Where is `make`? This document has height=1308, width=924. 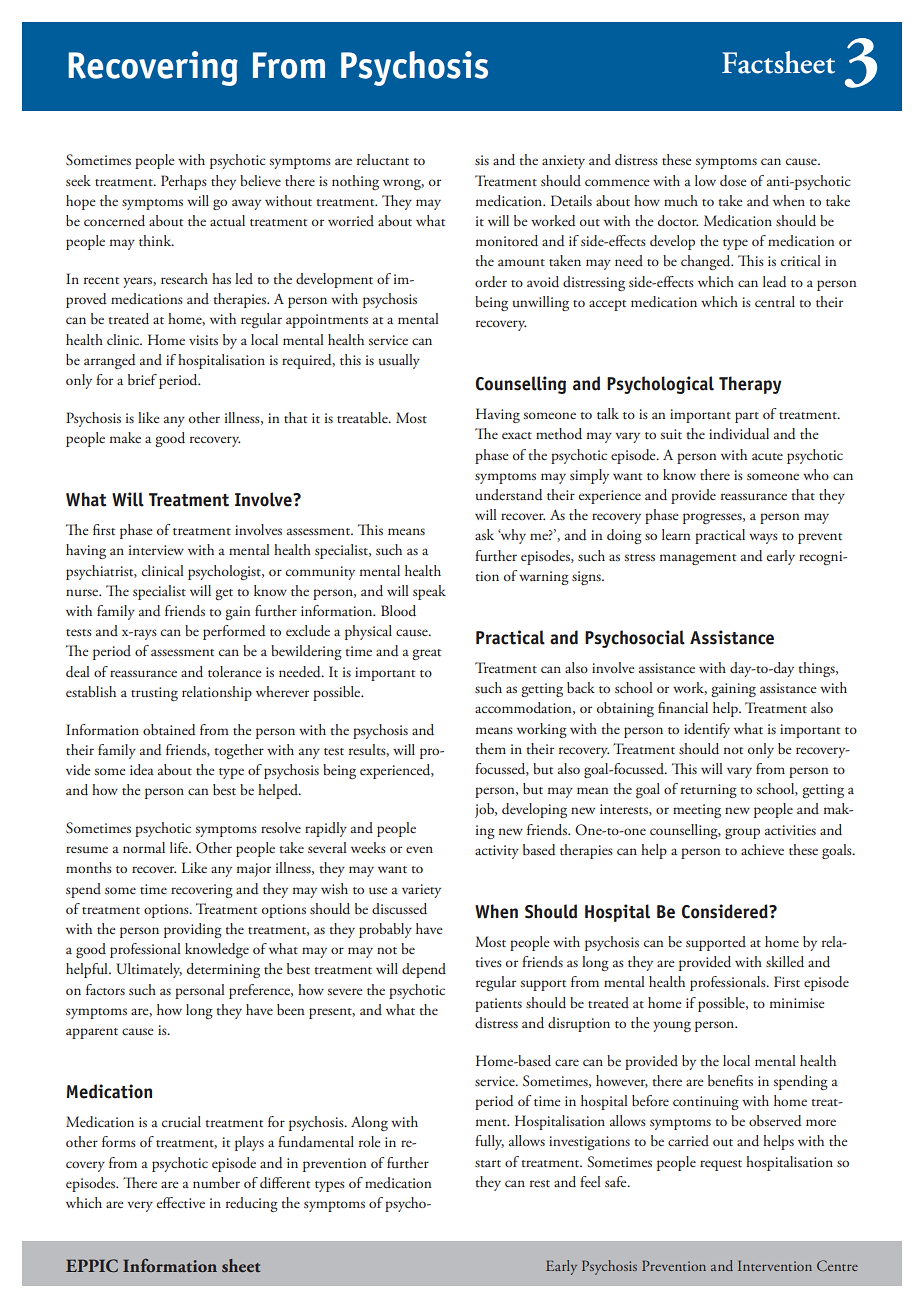 make is located at coordinates (125, 437).
